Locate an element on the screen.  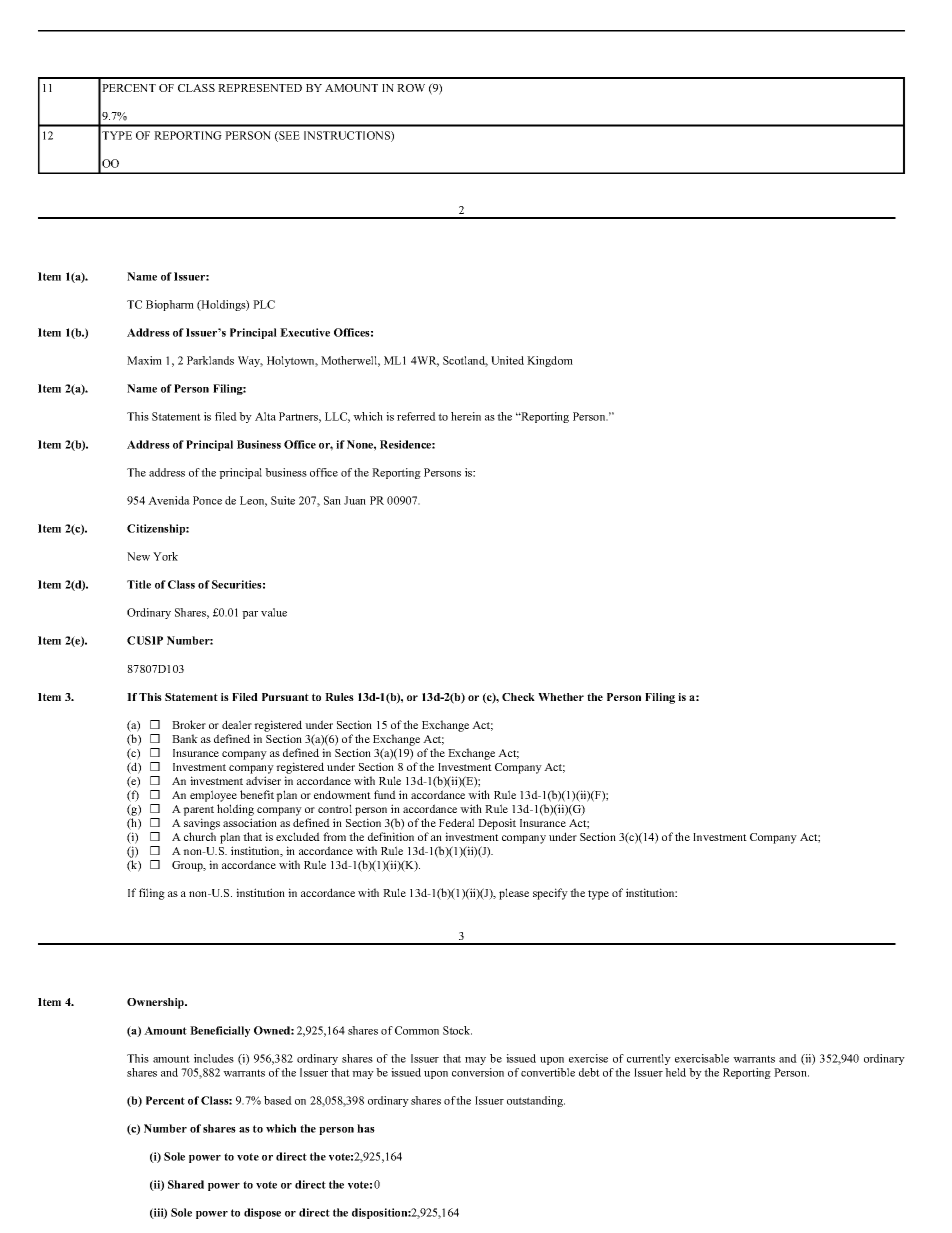
ROW is located at coordinates (411, 88).
